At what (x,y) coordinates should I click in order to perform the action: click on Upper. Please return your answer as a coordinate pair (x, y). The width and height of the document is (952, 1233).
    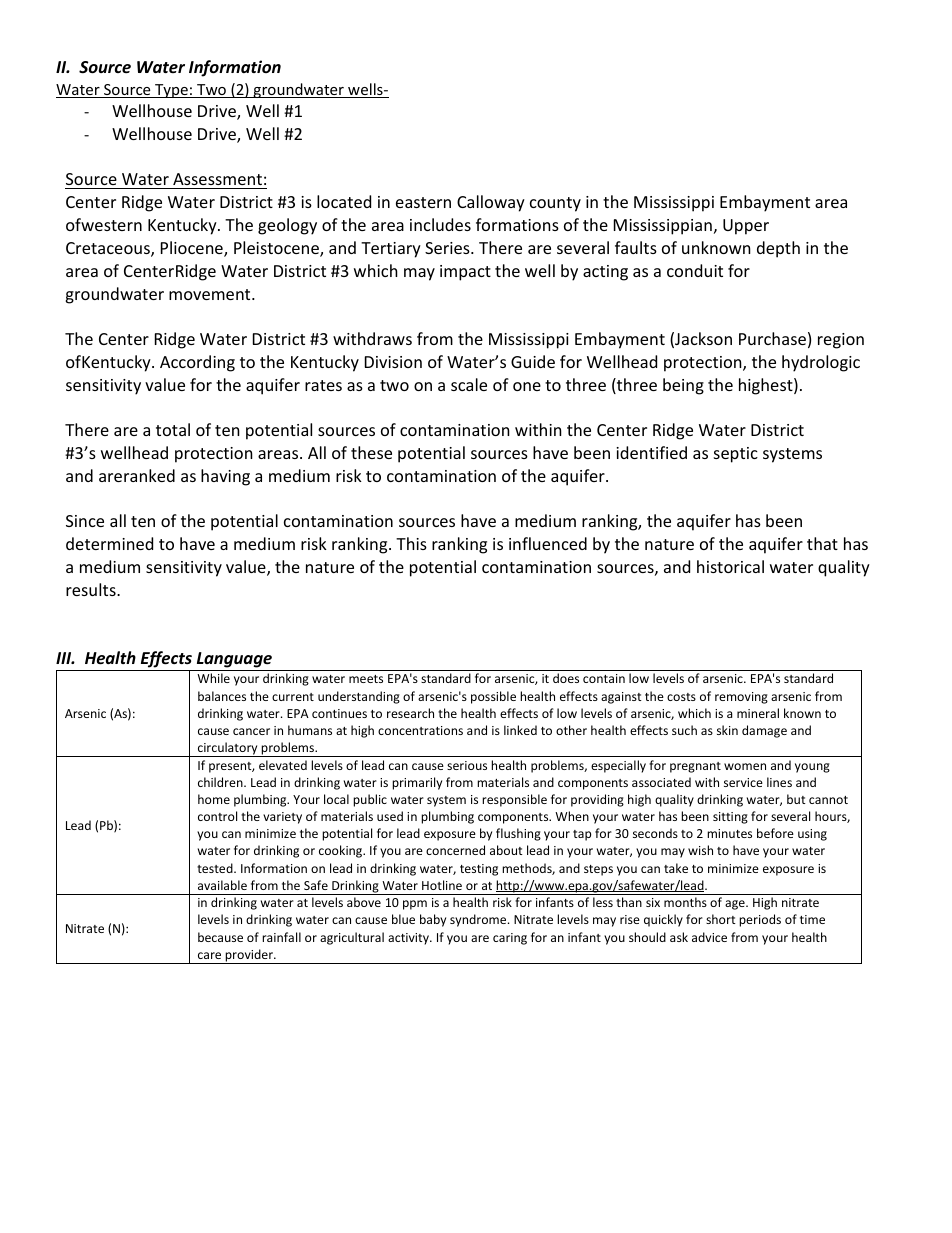
    Looking at the image, I should click on (746, 227).
